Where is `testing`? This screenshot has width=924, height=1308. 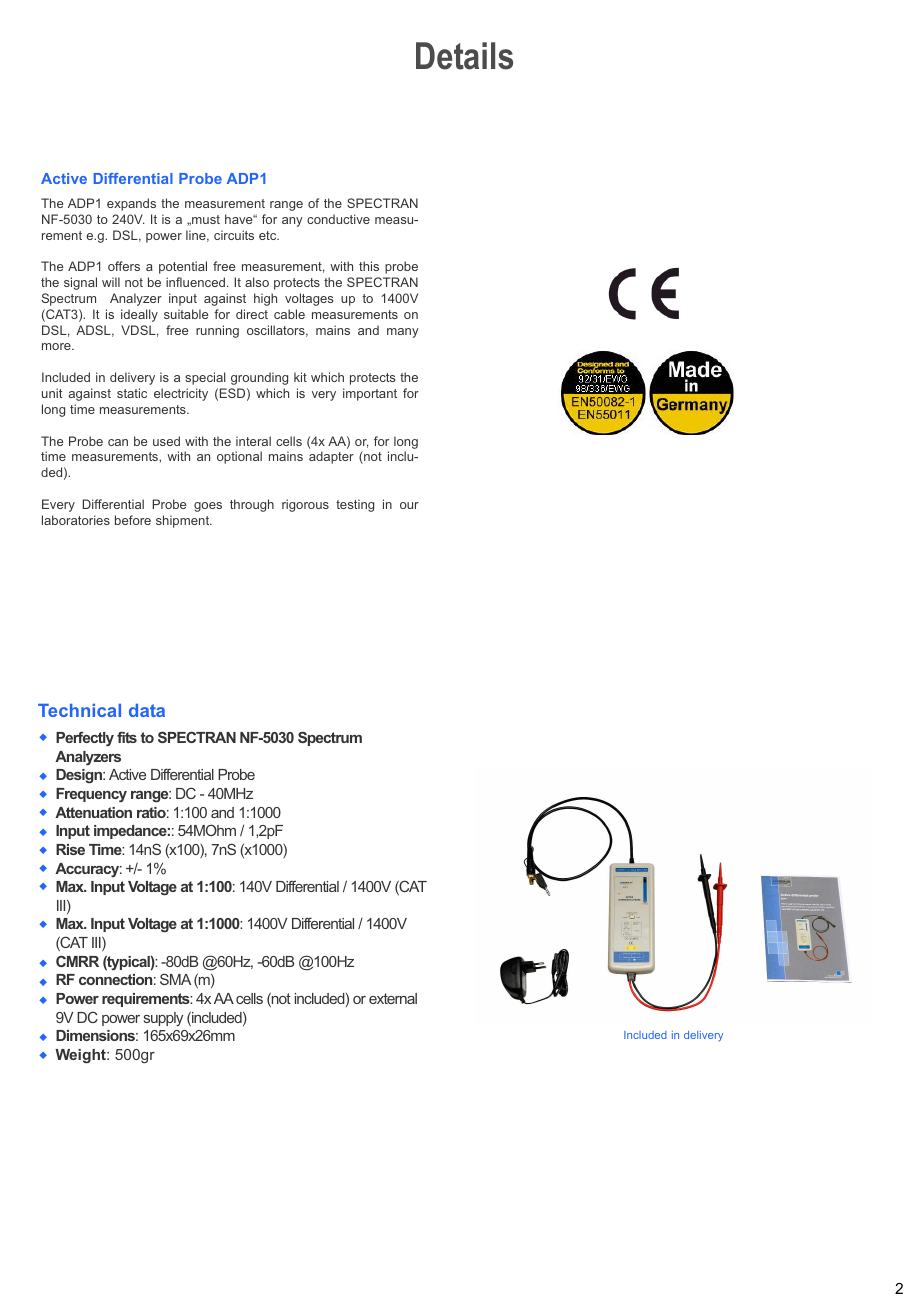 testing is located at coordinates (355, 505).
